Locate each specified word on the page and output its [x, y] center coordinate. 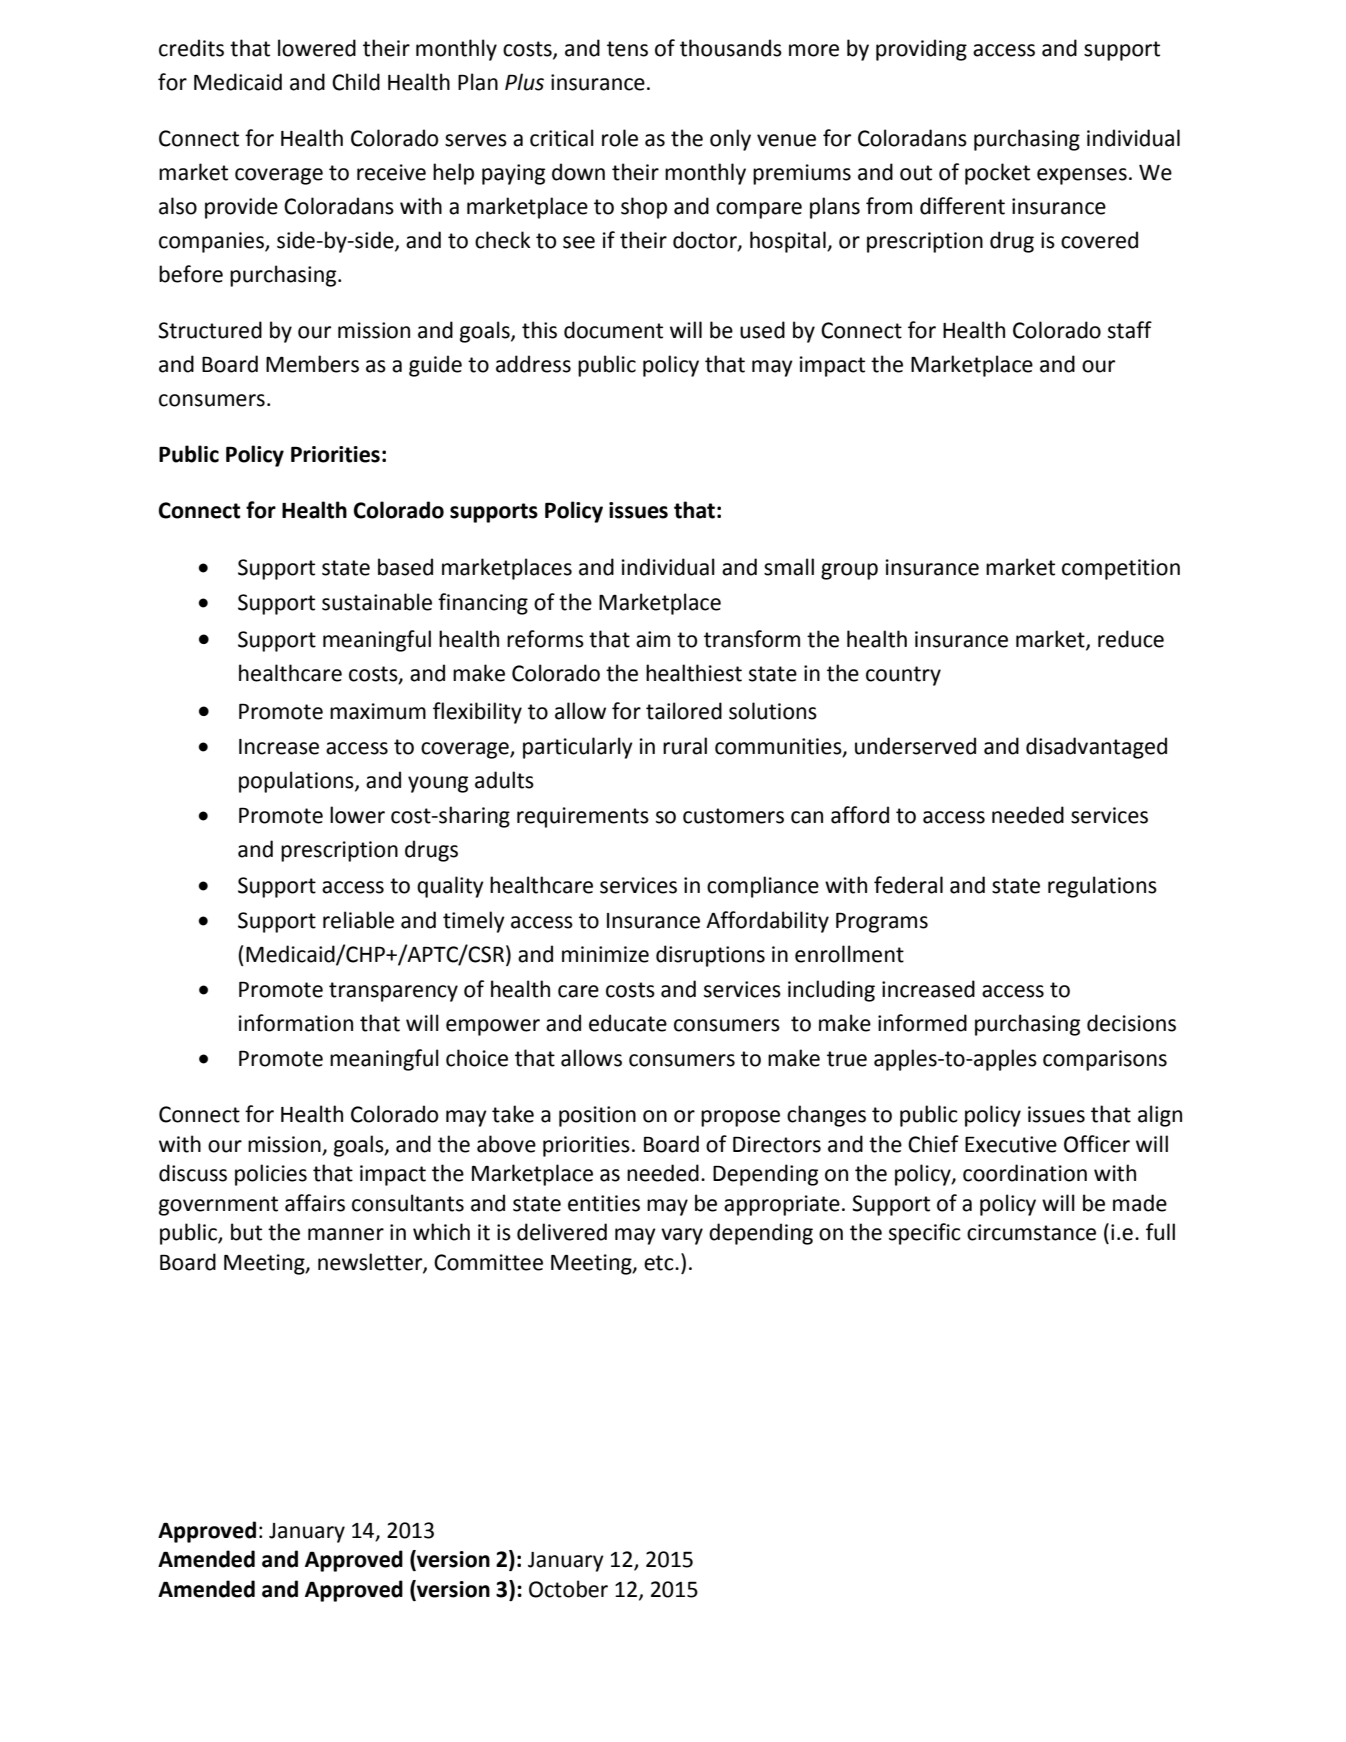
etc [660, 1263]
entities [604, 1203]
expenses [1082, 176]
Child [356, 82]
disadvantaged [1096, 748]
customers [733, 816]
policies [271, 1175]
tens [627, 49]
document [613, 330]
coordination [1025, 1173]
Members [312, 364]
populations [297, 782]
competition [1121, 569]
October [568, 1589]
